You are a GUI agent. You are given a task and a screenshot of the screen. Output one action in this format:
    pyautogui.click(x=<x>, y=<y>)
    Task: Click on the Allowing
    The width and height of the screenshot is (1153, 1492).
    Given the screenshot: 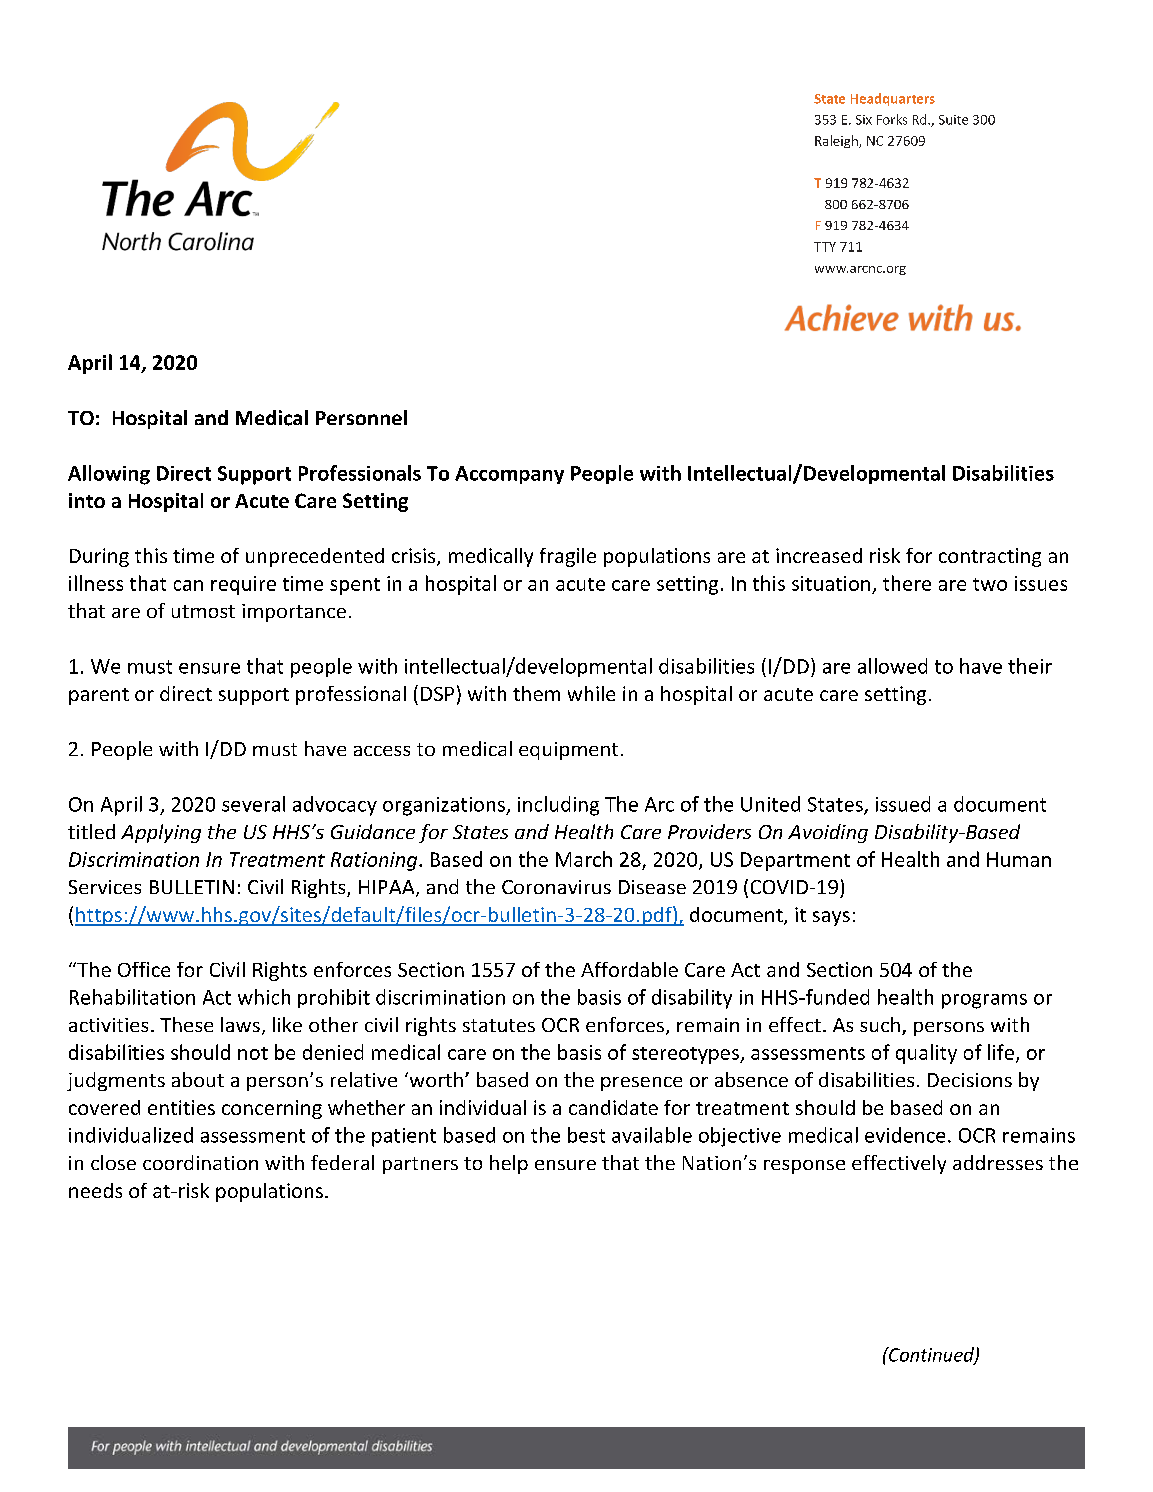 What is the action you would take?
    pyautogui.click(x=109, y=475)
